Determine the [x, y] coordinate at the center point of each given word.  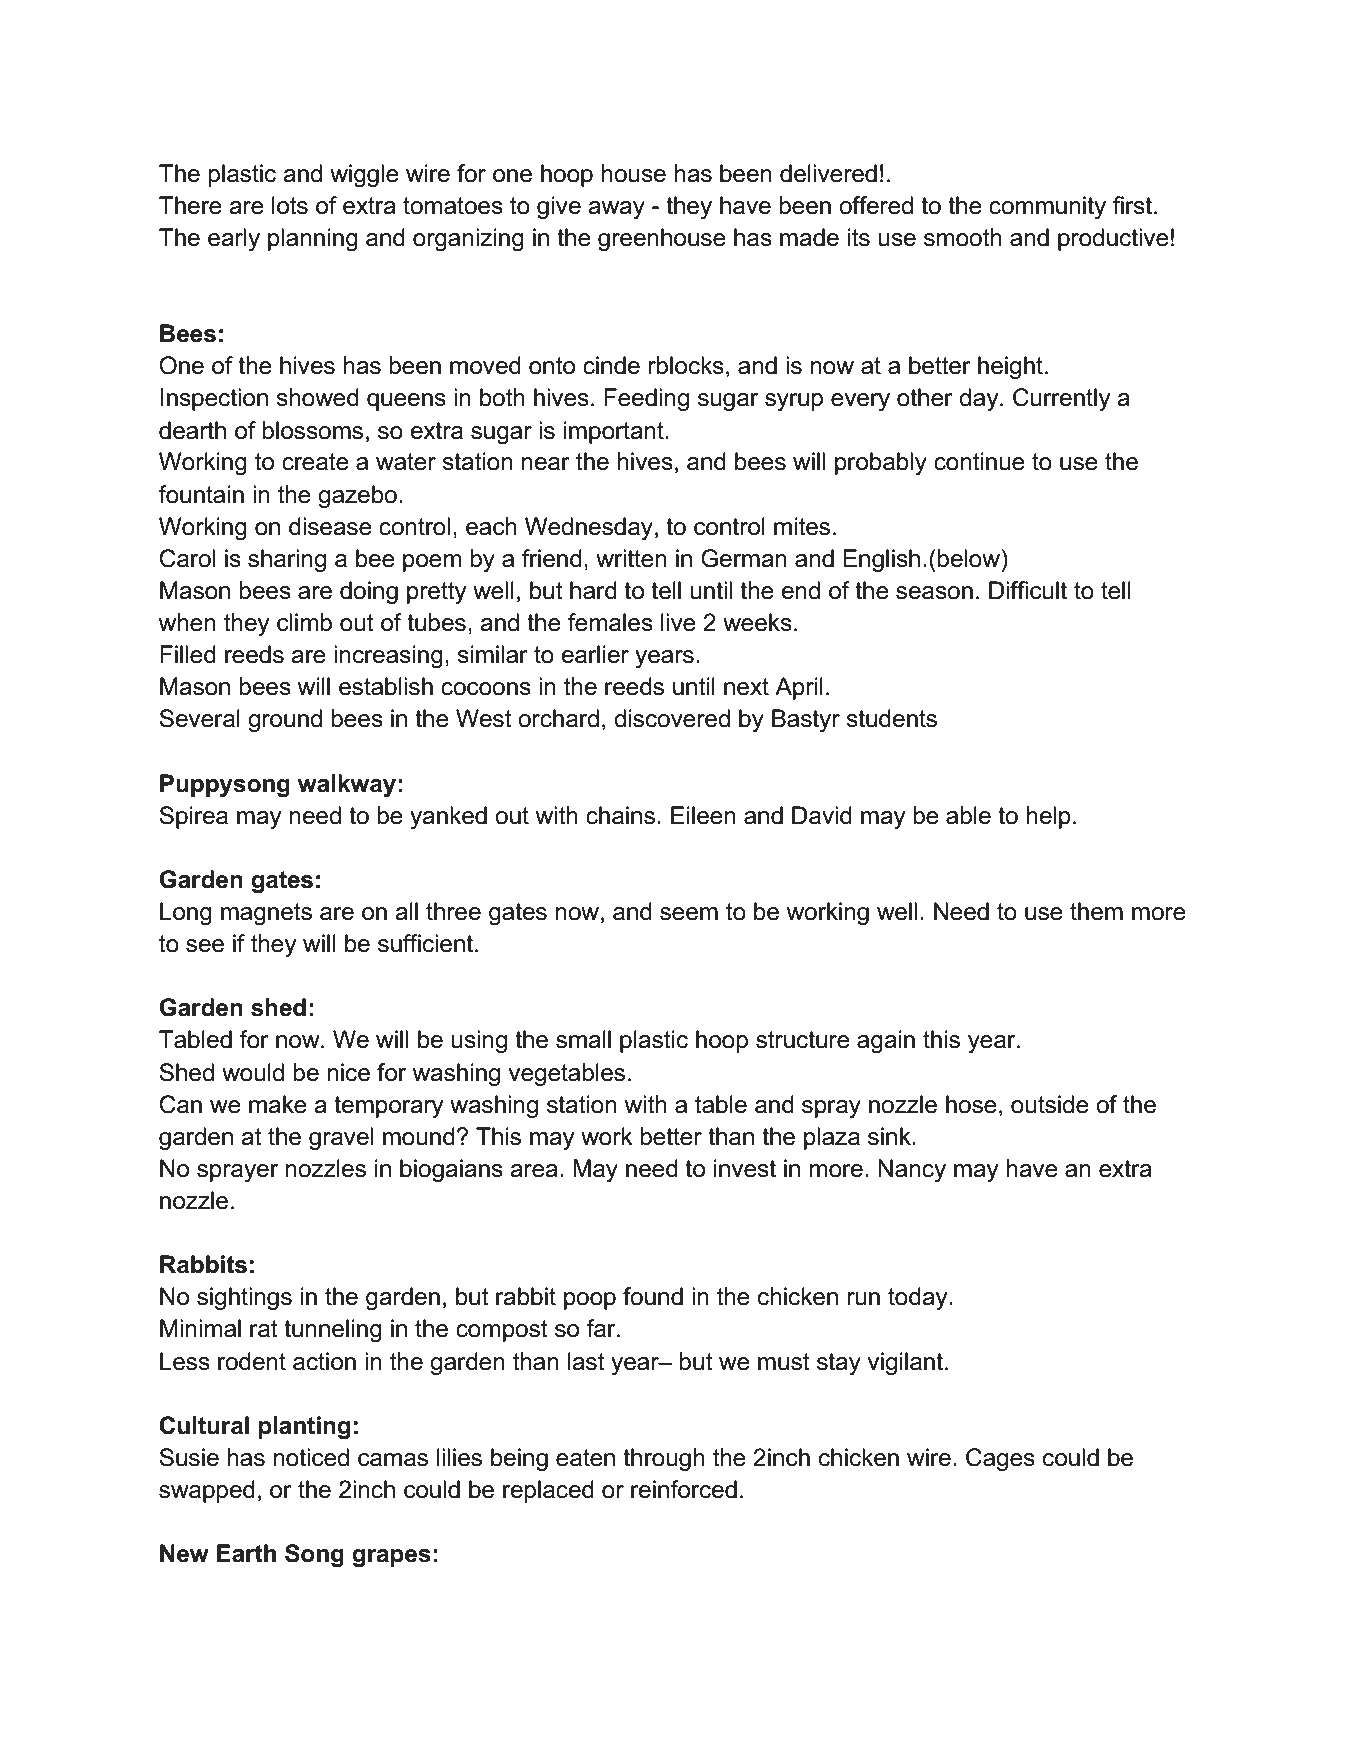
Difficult [1028, 590]
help [1049, 817]
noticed [311, 1457]
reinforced [684, 1489]
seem [689, 914]
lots [290, 205]
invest [745, 1168]
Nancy [912, 1170]
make [278, 1104]
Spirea [193, 817]
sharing [287, 560]
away [616, 210]
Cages [1000, 1459]
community [1047, 207]
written [631, 558]
